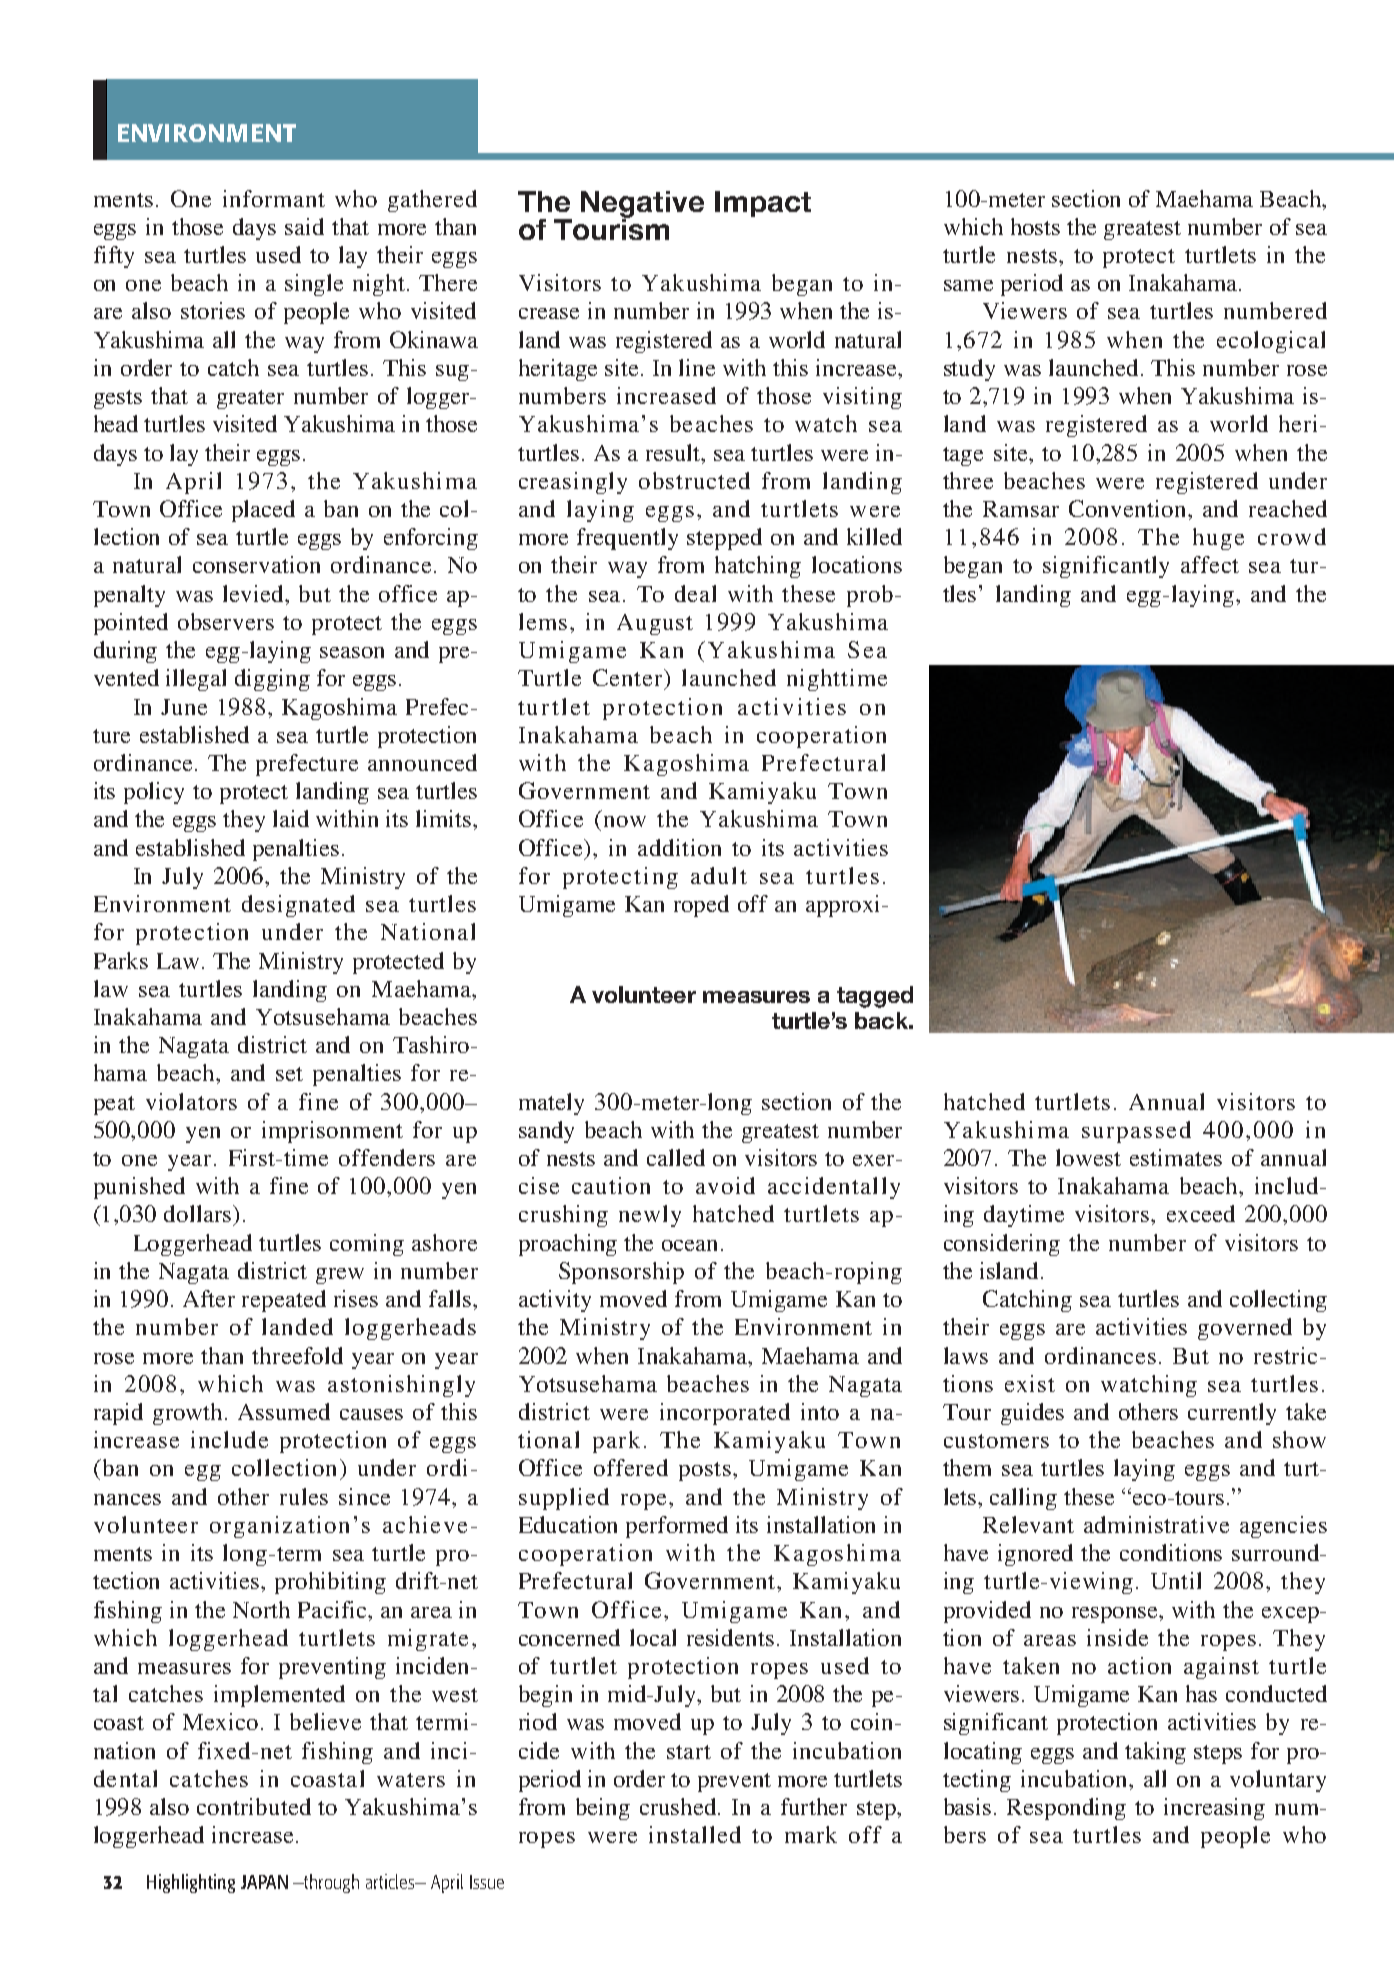 The width and height of the screenshot is (1394, 1972). What do you see at coordinates (272, 680) in the screenshot?
I see `digging` at bounding box center [272, 680].
